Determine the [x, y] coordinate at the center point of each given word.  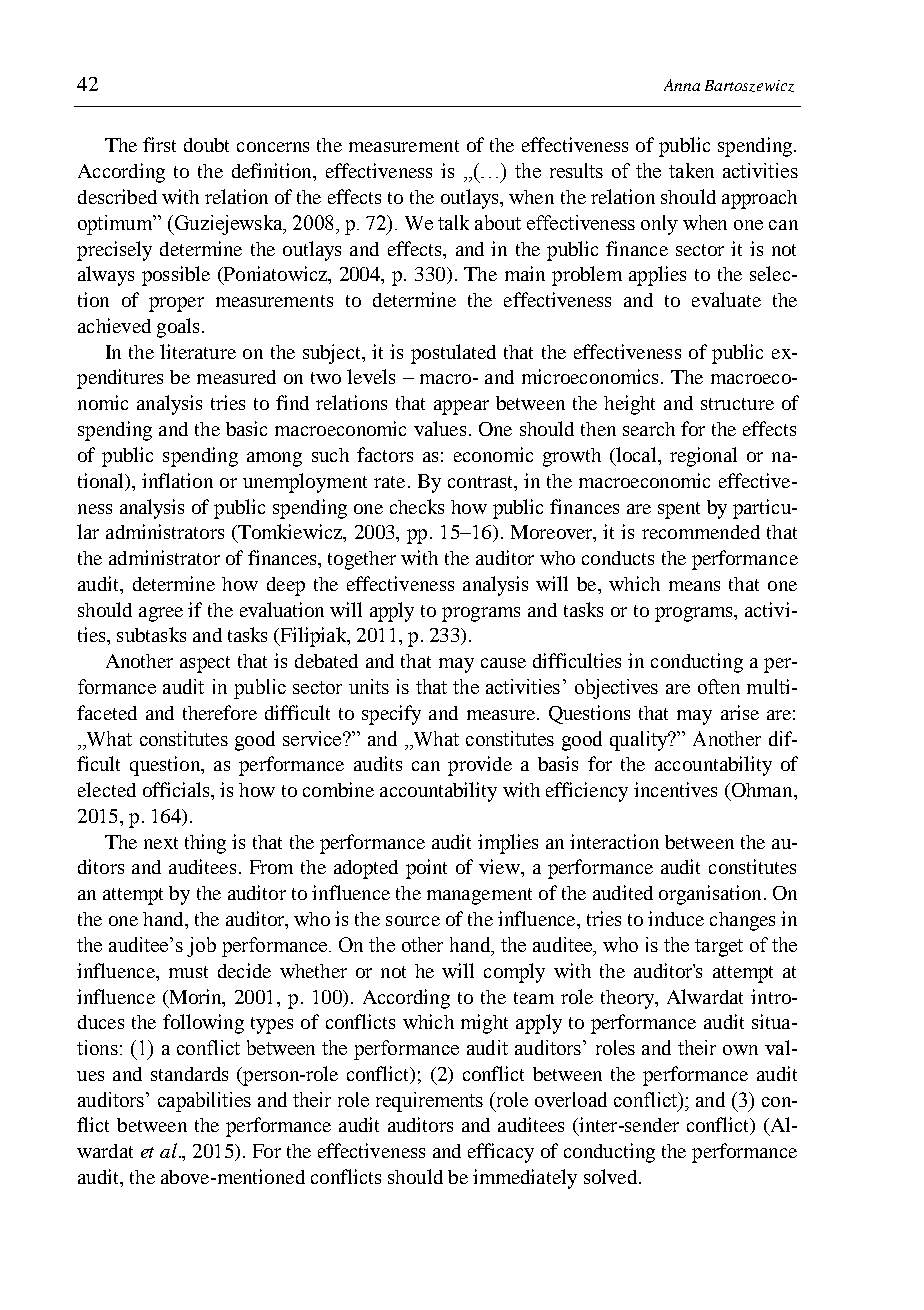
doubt [206, 145]
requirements [429, 1102]
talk [453, 222]
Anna [682, 85]
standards [189, 1074]
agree [161, 614]
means [694, 586]
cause [503, 663]
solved [610, 1176]
